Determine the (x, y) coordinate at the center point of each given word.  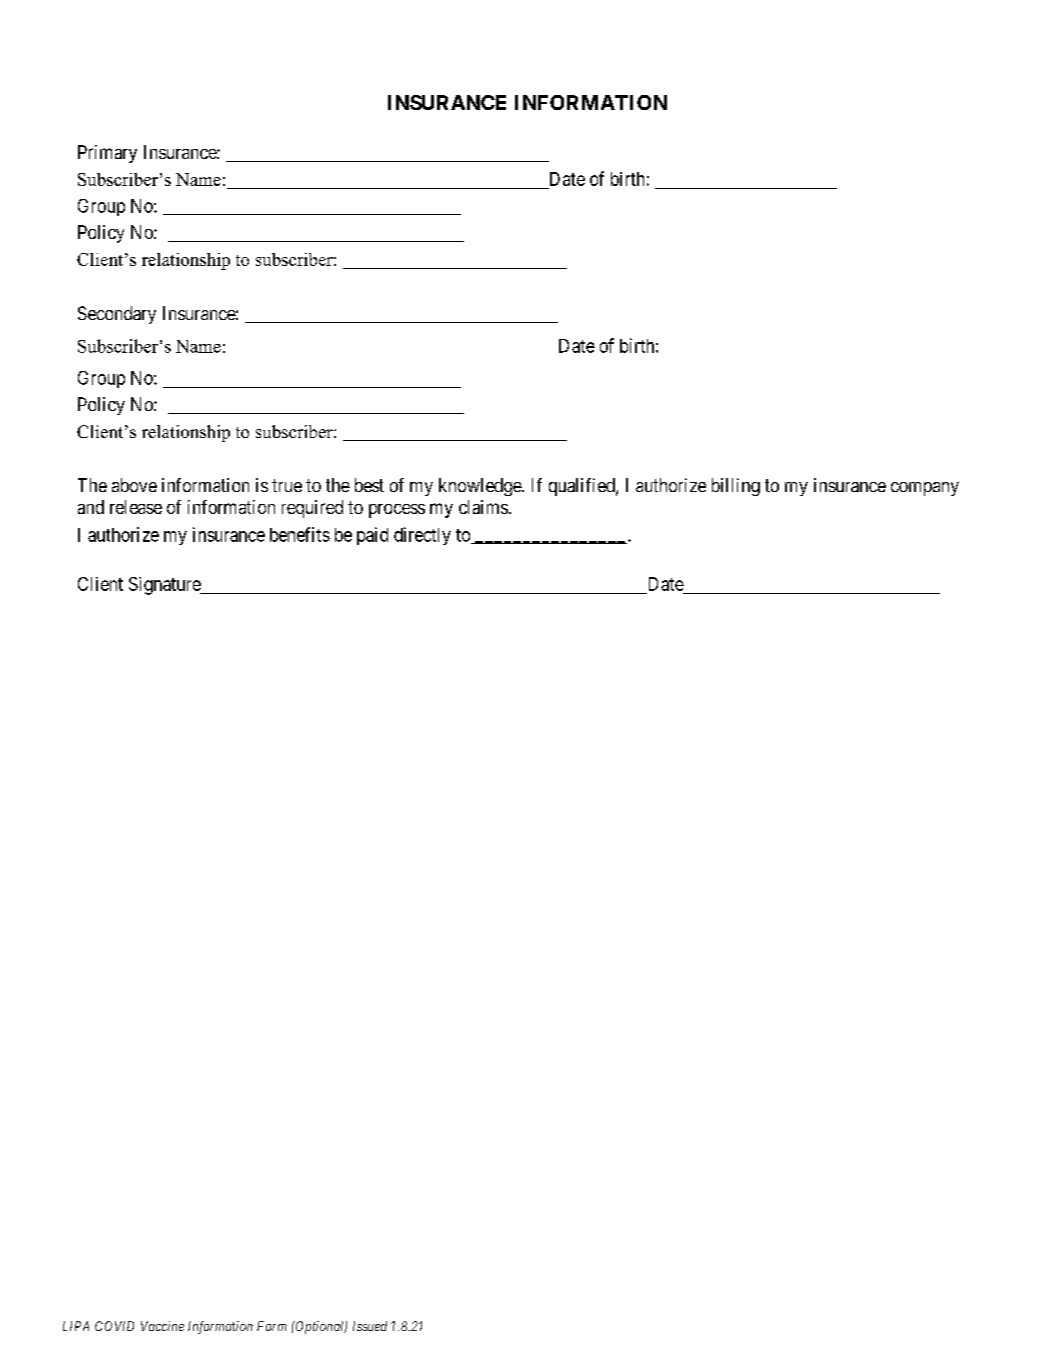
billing (736, 487)
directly (422, 536)
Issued (370, 1326)
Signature (165, 586)
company (925, 489)
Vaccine (162, 1326)
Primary (107, 154)
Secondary (117, 315)
